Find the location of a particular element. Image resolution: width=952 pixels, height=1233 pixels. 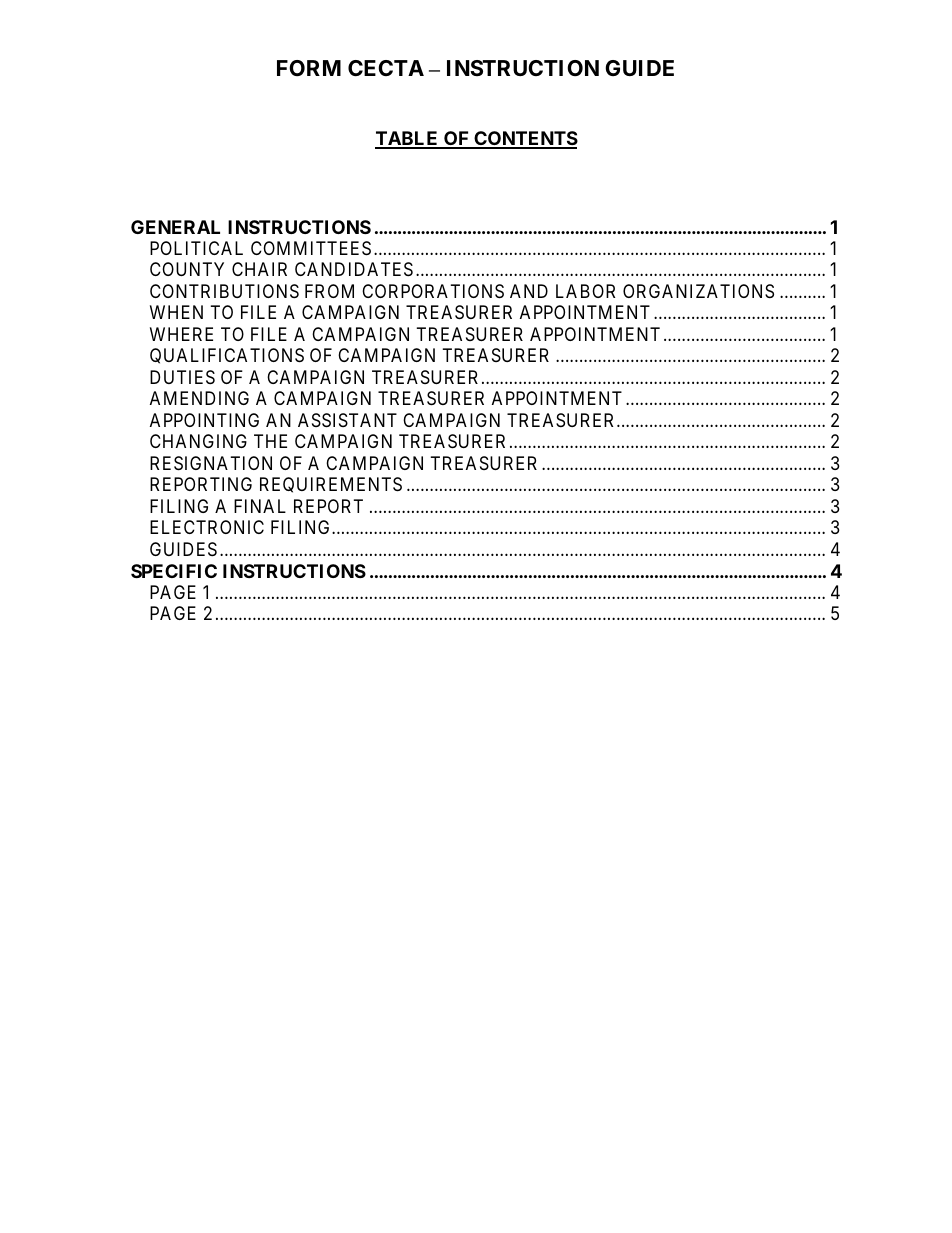

FORM is located at coordinates (309, 68).
